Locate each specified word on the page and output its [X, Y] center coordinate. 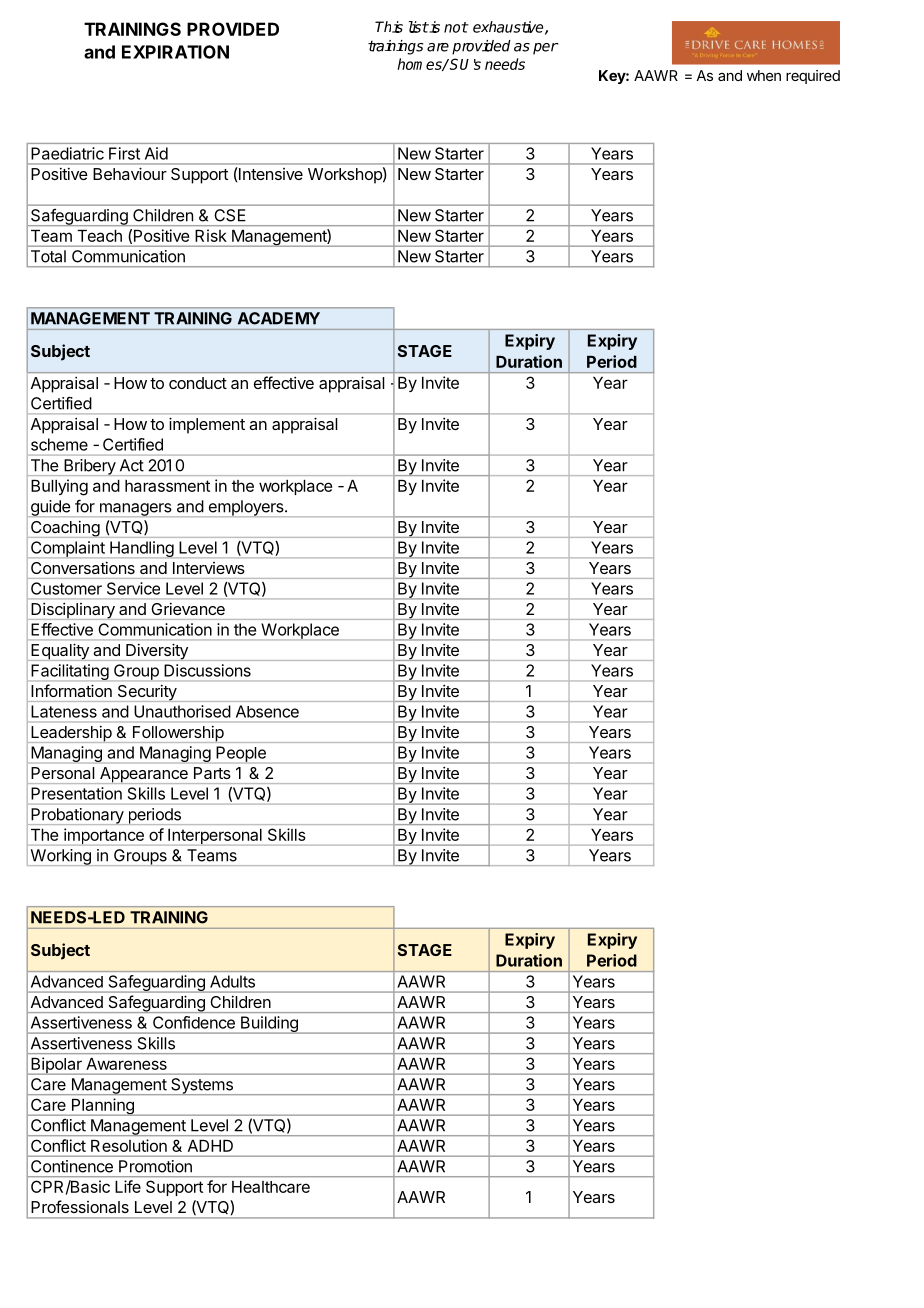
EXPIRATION [175, 52]
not [456, 27]
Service [133, 588]
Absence [267, 711]
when [764, 75]
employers [246, 508]
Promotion [155, 1166]
